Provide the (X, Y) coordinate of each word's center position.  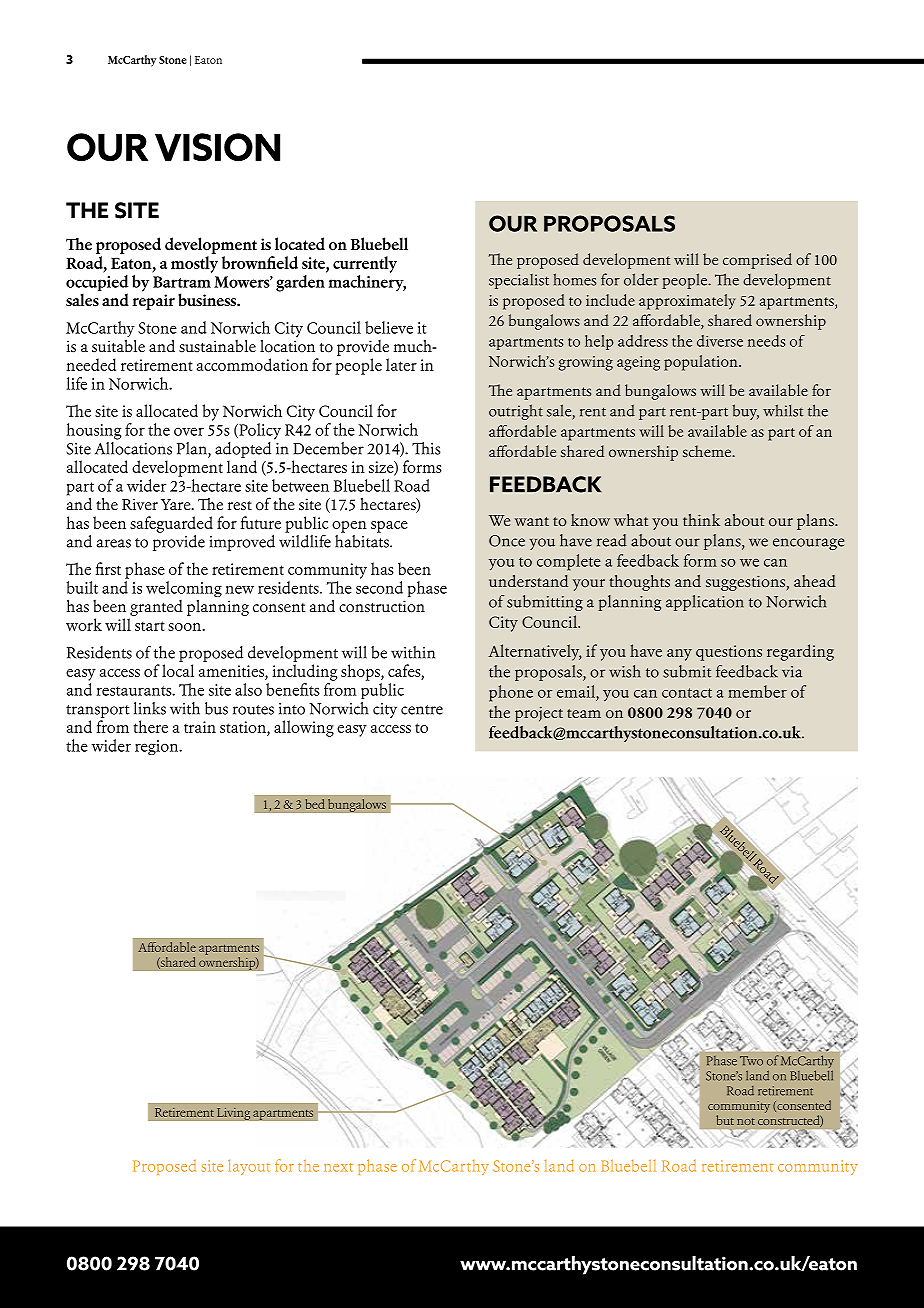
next (338, 1167)
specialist (519, 281)
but (725, 1120)
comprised (757, 261)
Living (234, 1113)
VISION (217, 147)
